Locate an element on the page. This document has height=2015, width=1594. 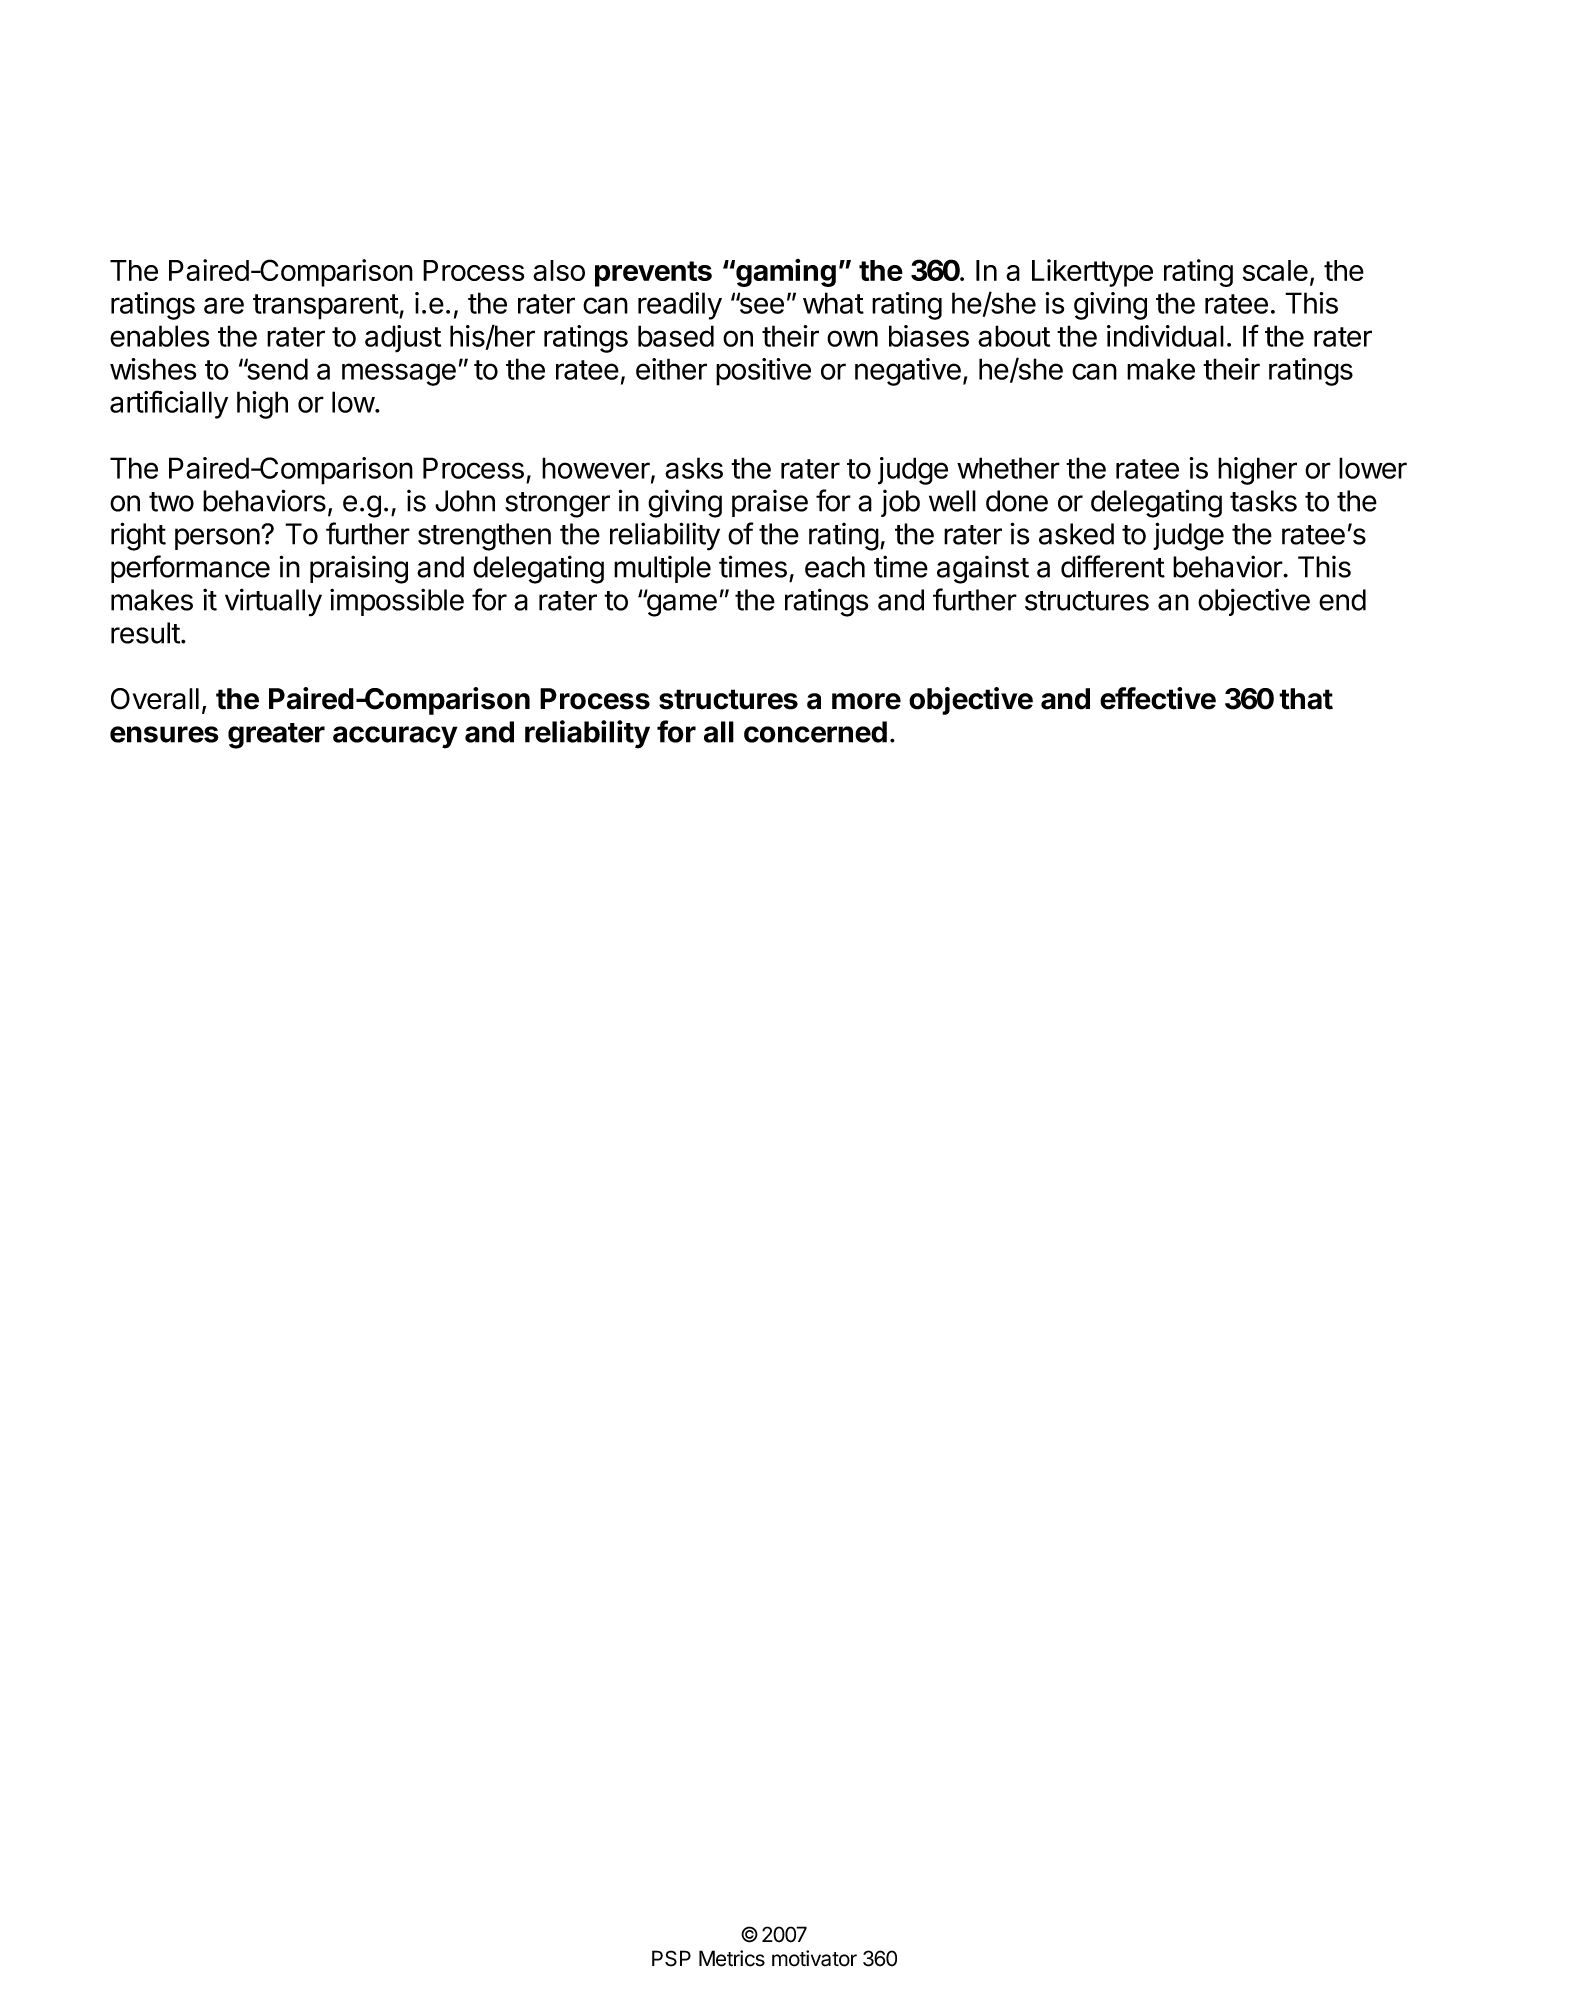
individual is located at coordinates (1165, 336).
